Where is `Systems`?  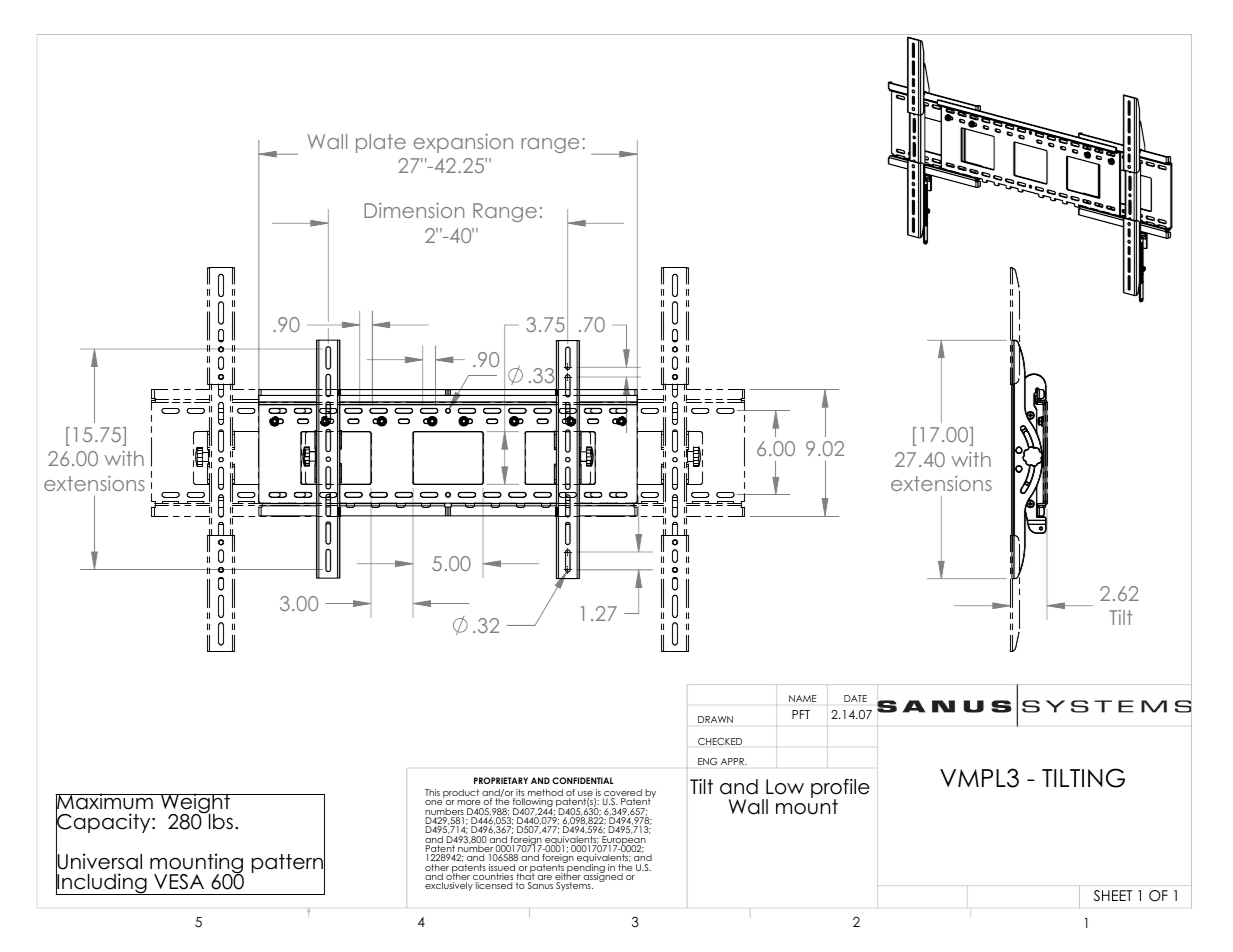
Systems is located at coordinates (574, 886).
